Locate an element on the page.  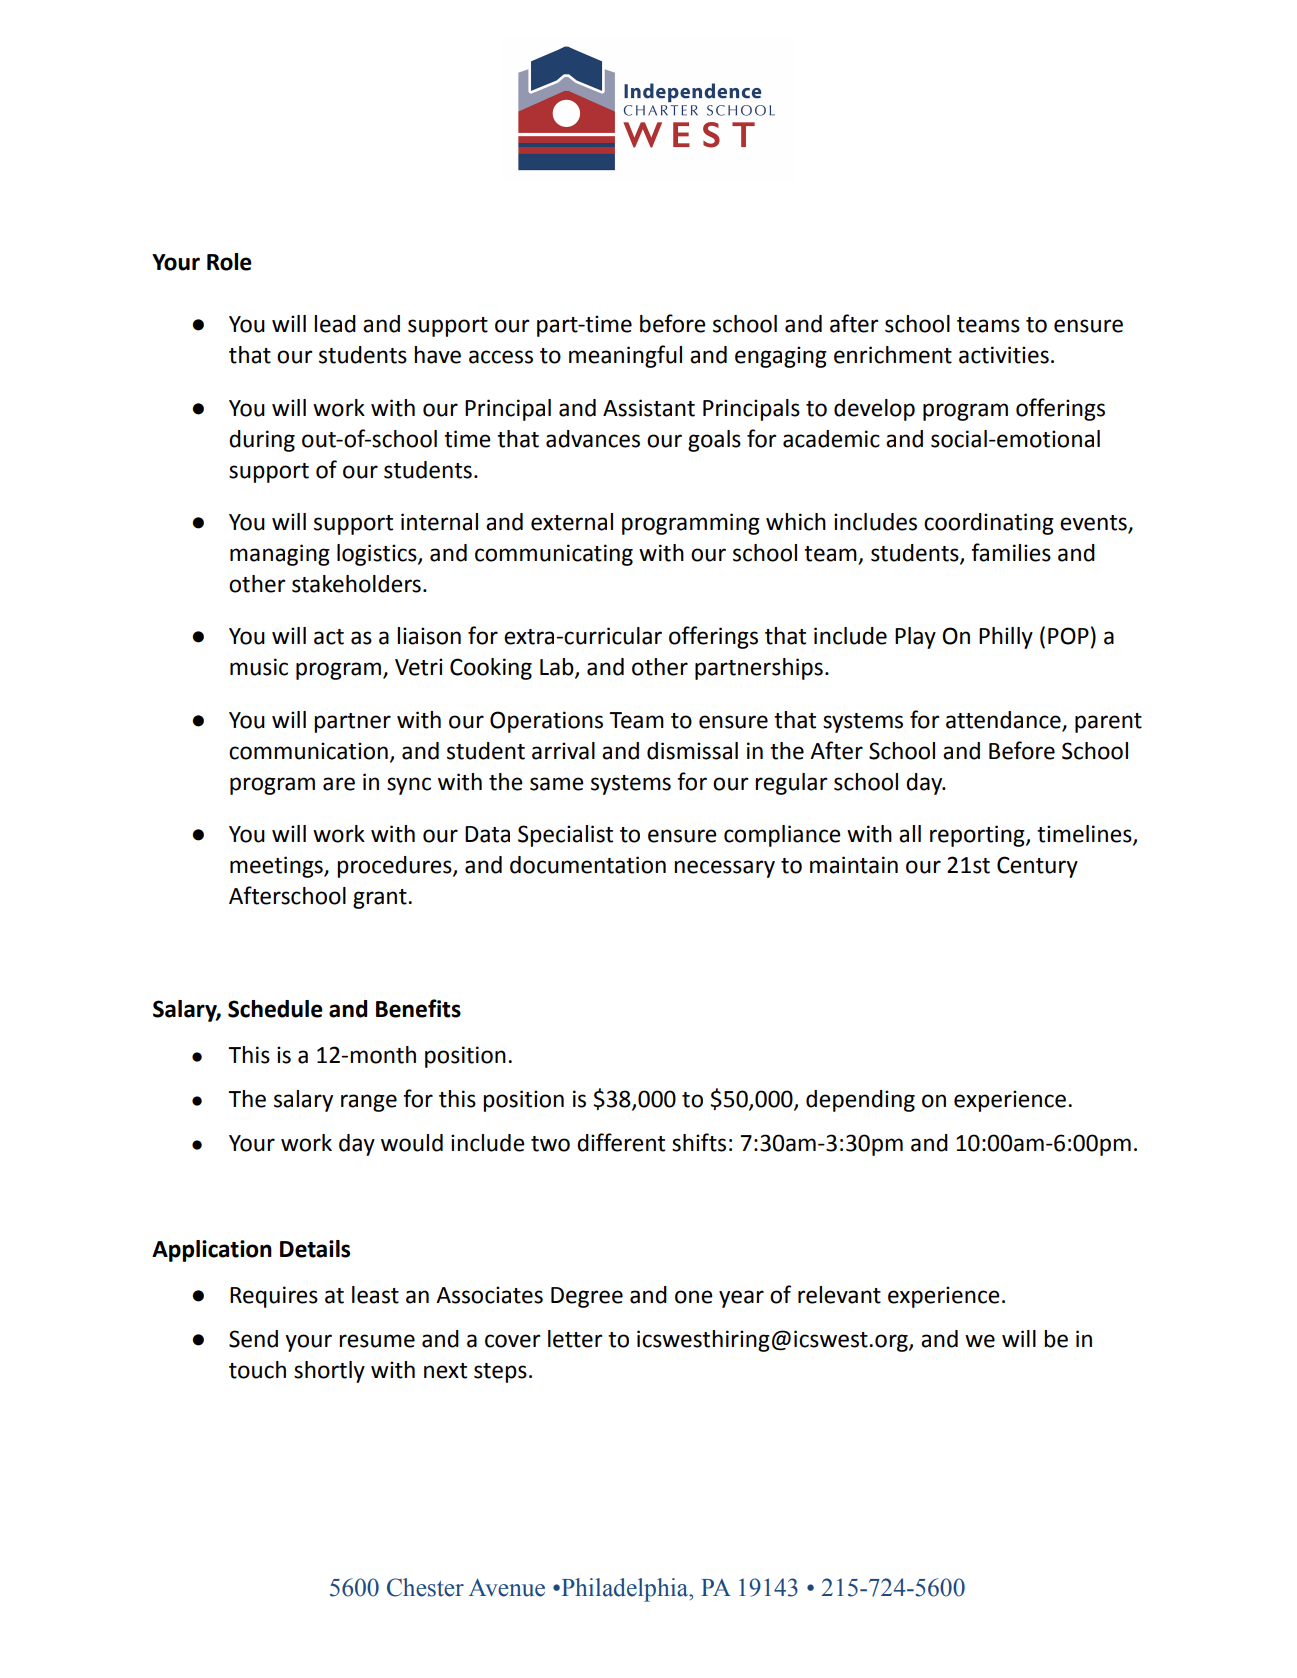
Century is located at coordinates (1037, 867).
